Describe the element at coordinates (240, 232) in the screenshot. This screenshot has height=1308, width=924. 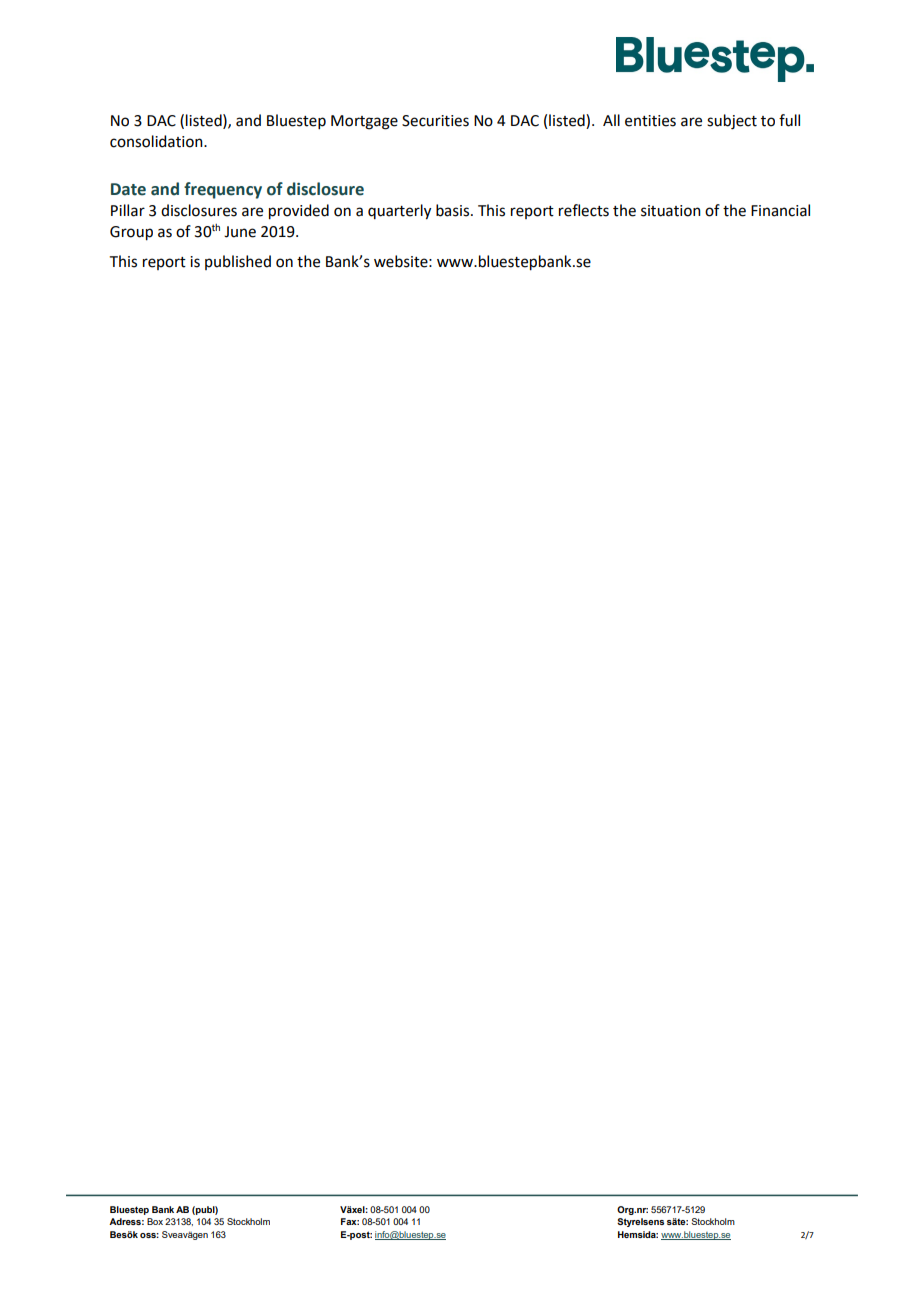
I see `June` at that location.
